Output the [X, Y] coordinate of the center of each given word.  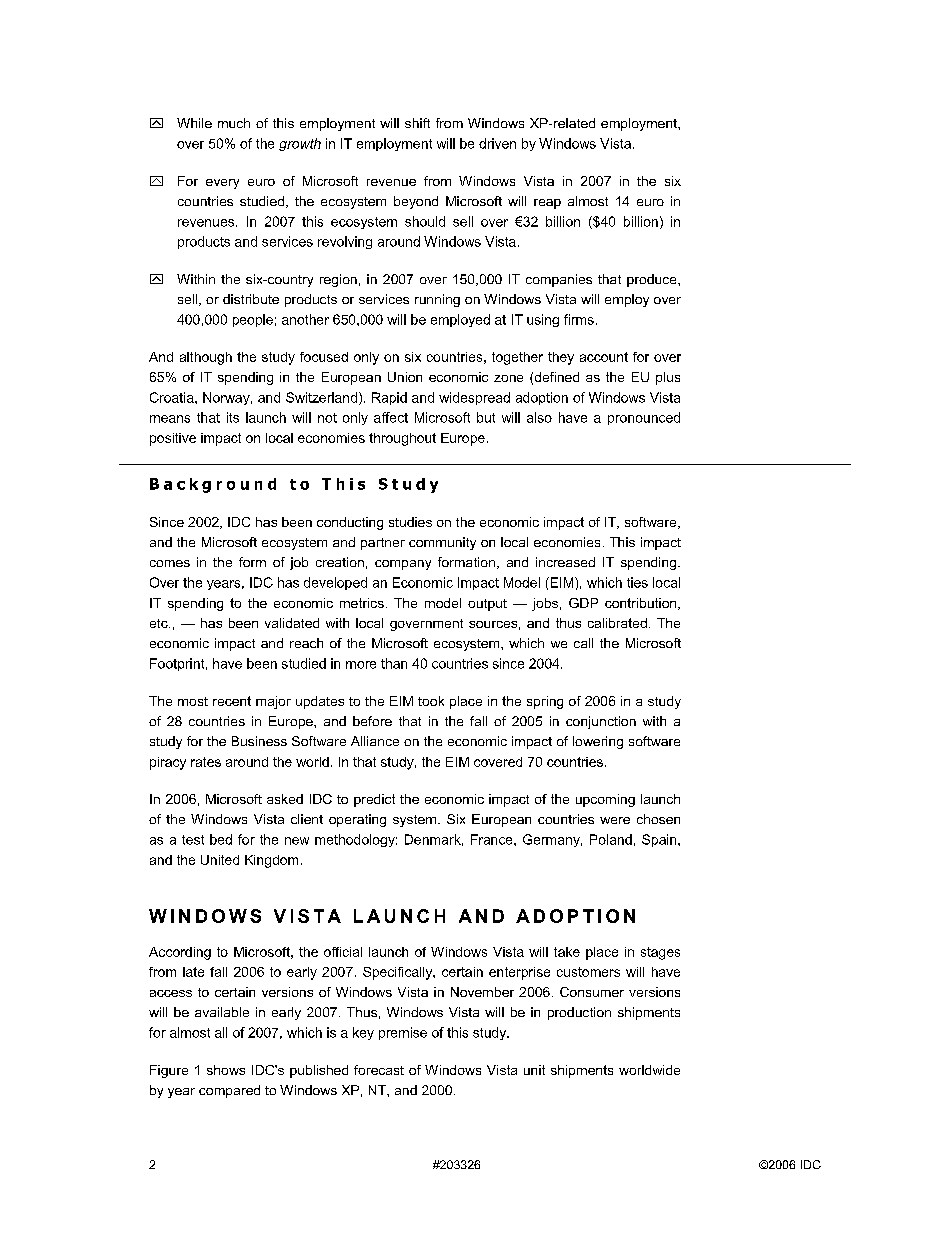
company [403, 565]
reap [547, 204]
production [579, 1013]
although [206, 358]
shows [226, 1070]
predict [374, 800]
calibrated [617, 623]
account [604, 357]
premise [403, 1033]
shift [417, 123]
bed [221, 839]
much [234, 123]
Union [405, 377]
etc [160, 623]
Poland [611, 839]
